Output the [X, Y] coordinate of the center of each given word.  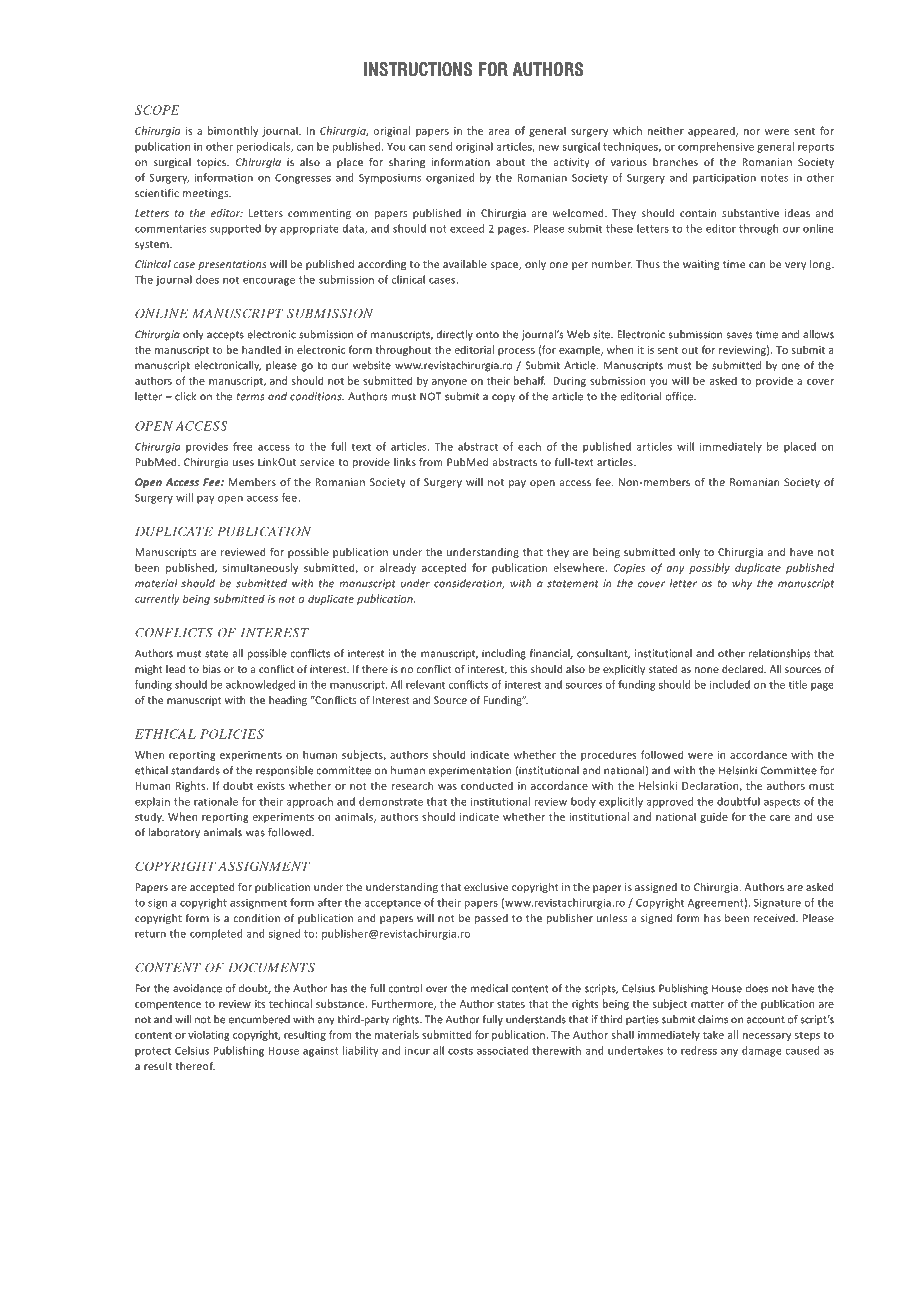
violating [209, 1035]
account [766, 1020]
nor [752, 132]
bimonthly [233, 131]
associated [502, 1050]
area [499, 132]
